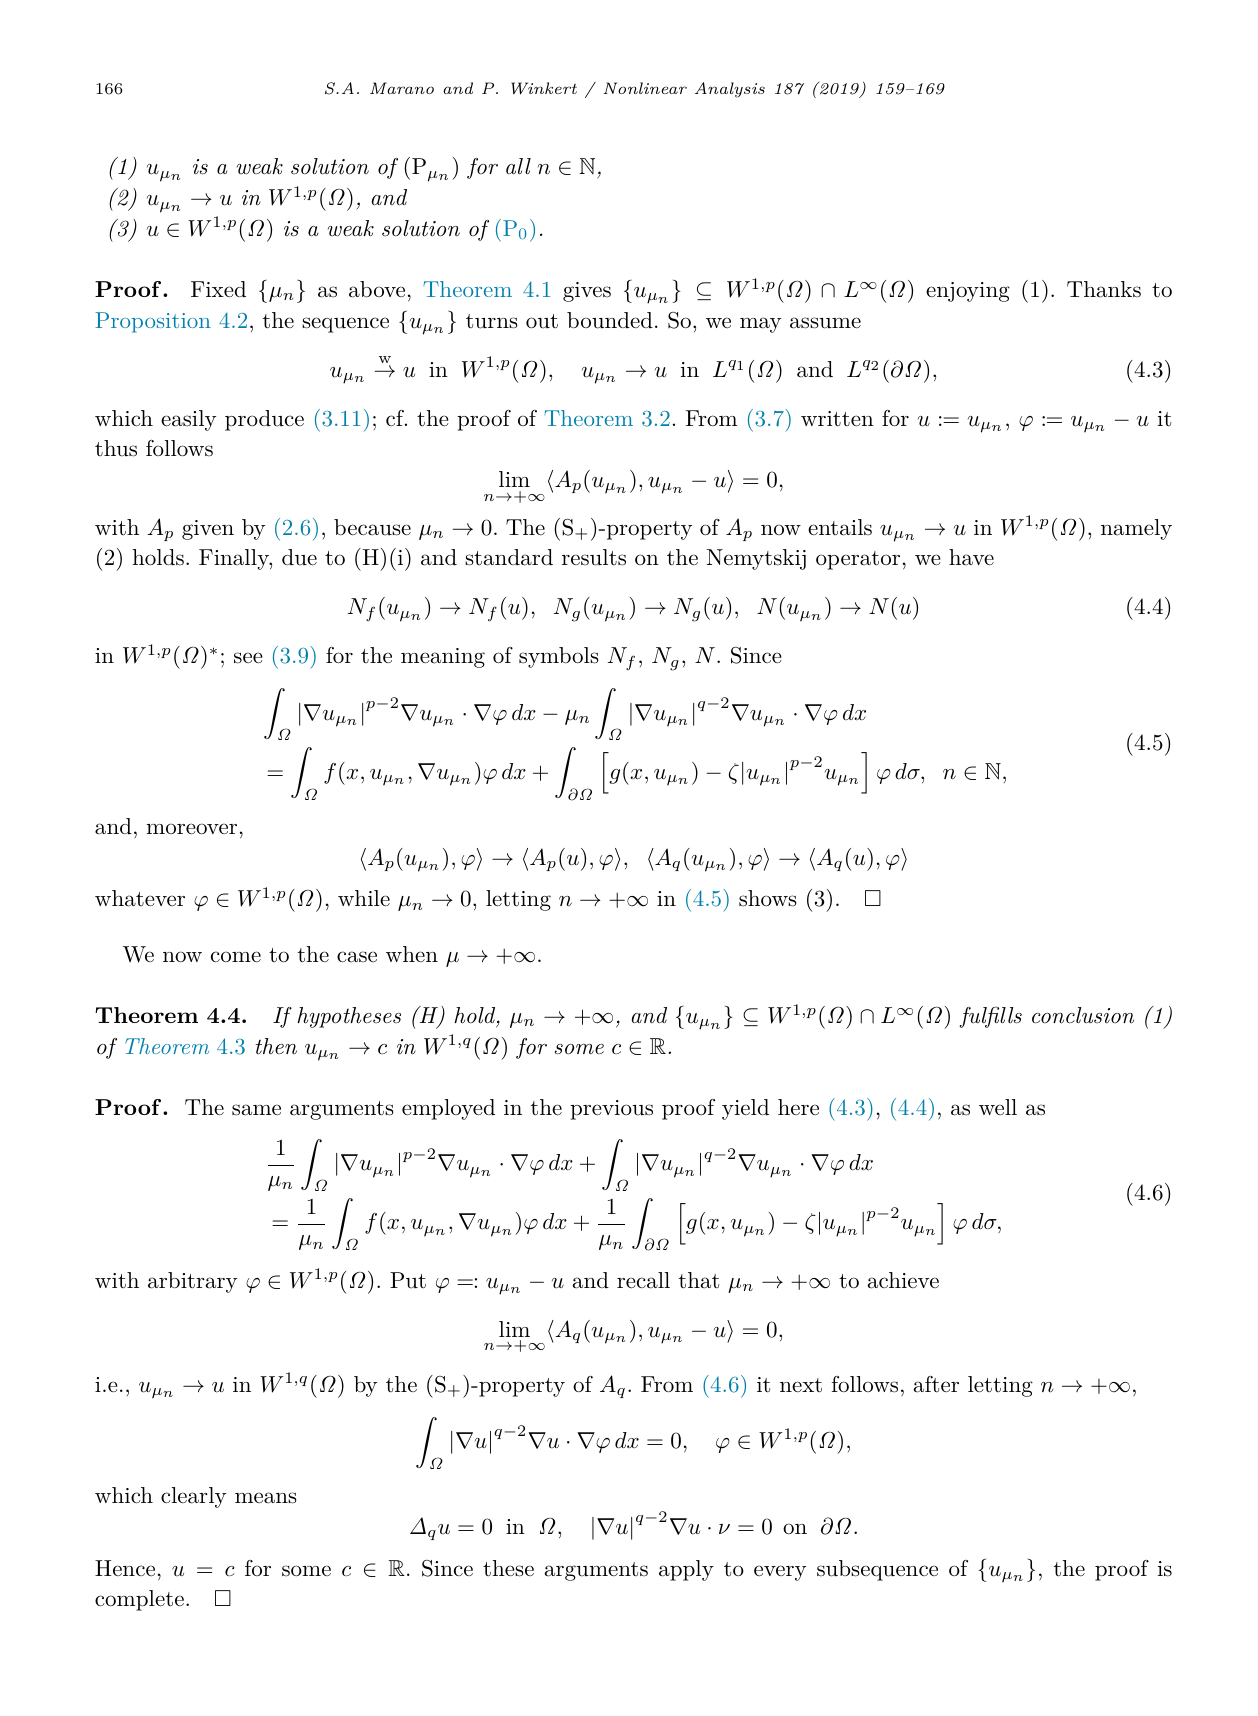 The width and height of the screenshot is (1258, 1716). I want to click on results, so click(594, 557).
